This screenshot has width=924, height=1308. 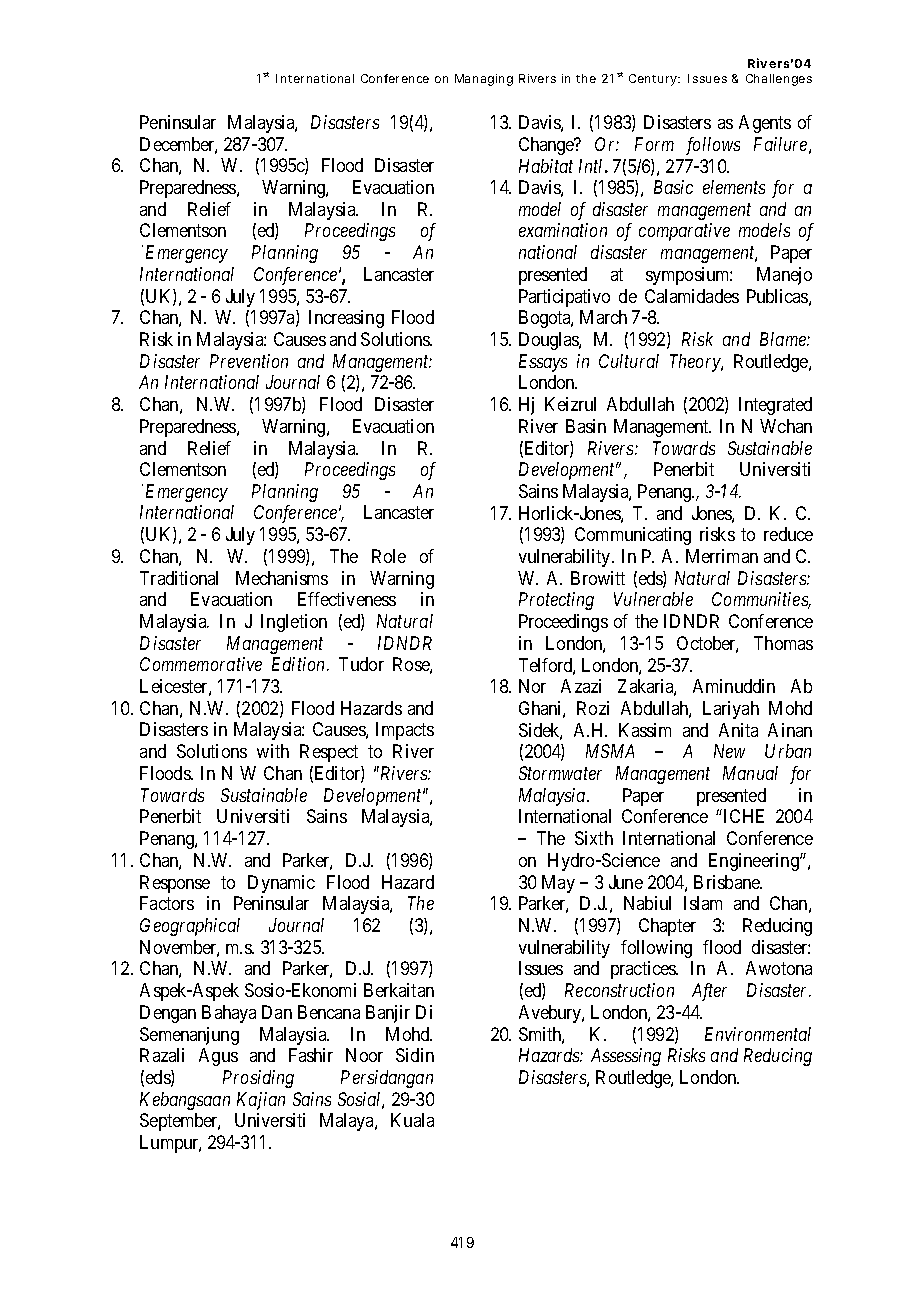 I want to click on Protecting, so click(x=556, y=601).
